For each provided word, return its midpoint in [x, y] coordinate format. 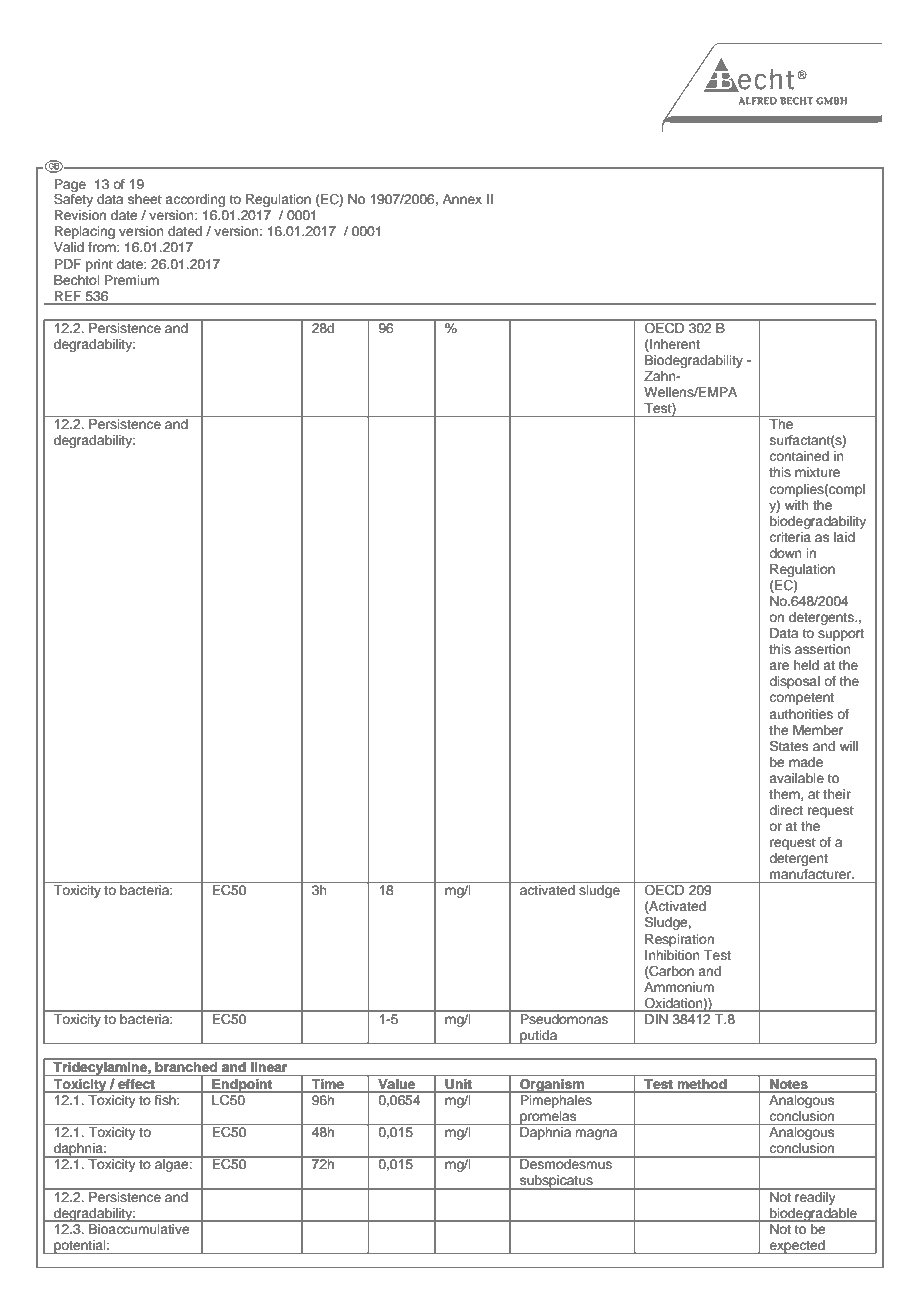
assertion [823, 649]
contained [799, 456]
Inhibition [672, 955]
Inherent [674, 345]
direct [786, 810]
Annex [462, 199]
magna [596, 1134]
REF [68, 296]
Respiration [679, 940]
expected [797, 1247]
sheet [145, 199]
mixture [817, 472]
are [779, 666]
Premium [131, 280]
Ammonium [679, 987]
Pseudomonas [564, 1018]
